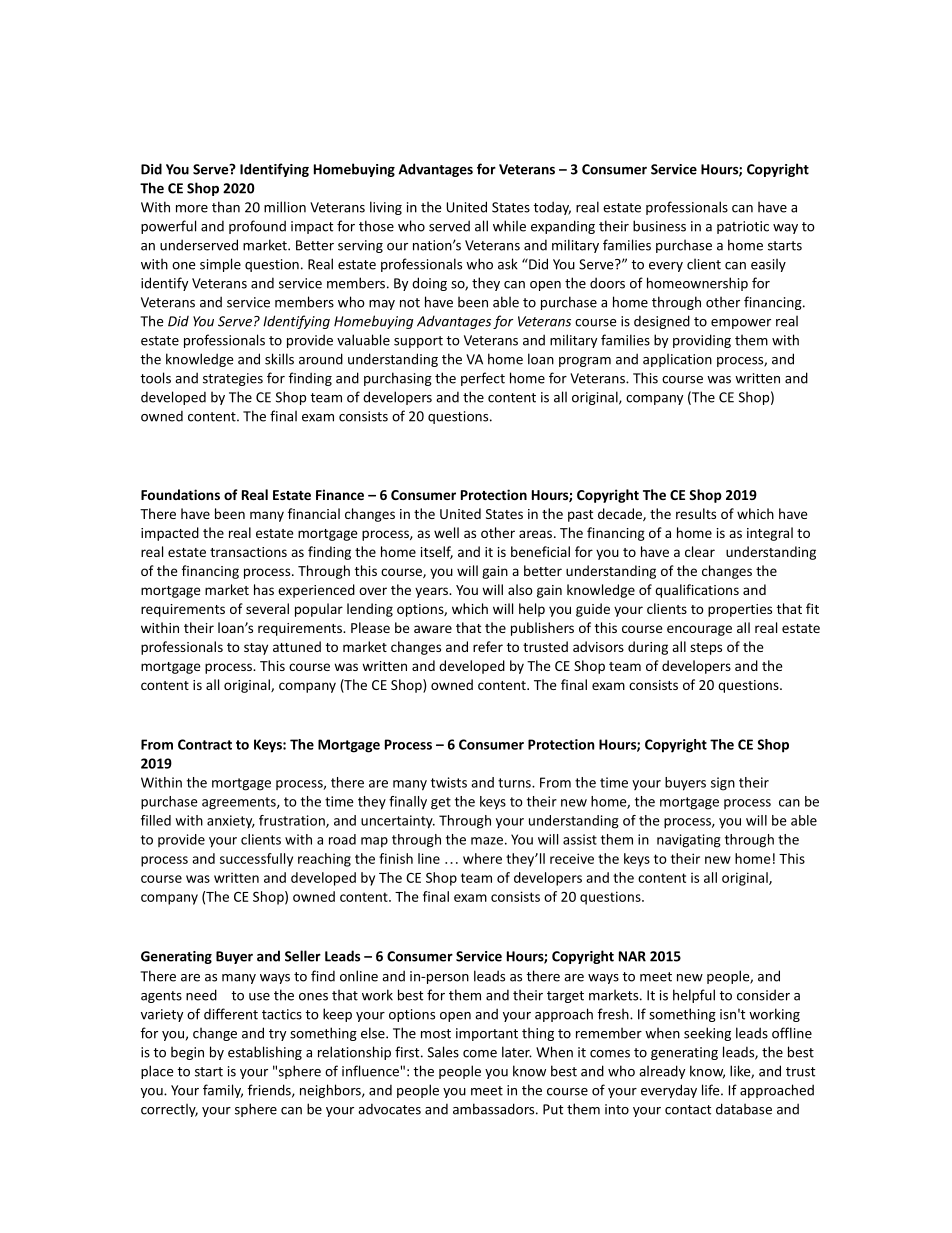 Image resolution: width=952 pixels, height=1233 pixels. What do you see at coordinates (265, 1053) in the page?
I see `establishing` at bounding box center [265, 1053].
